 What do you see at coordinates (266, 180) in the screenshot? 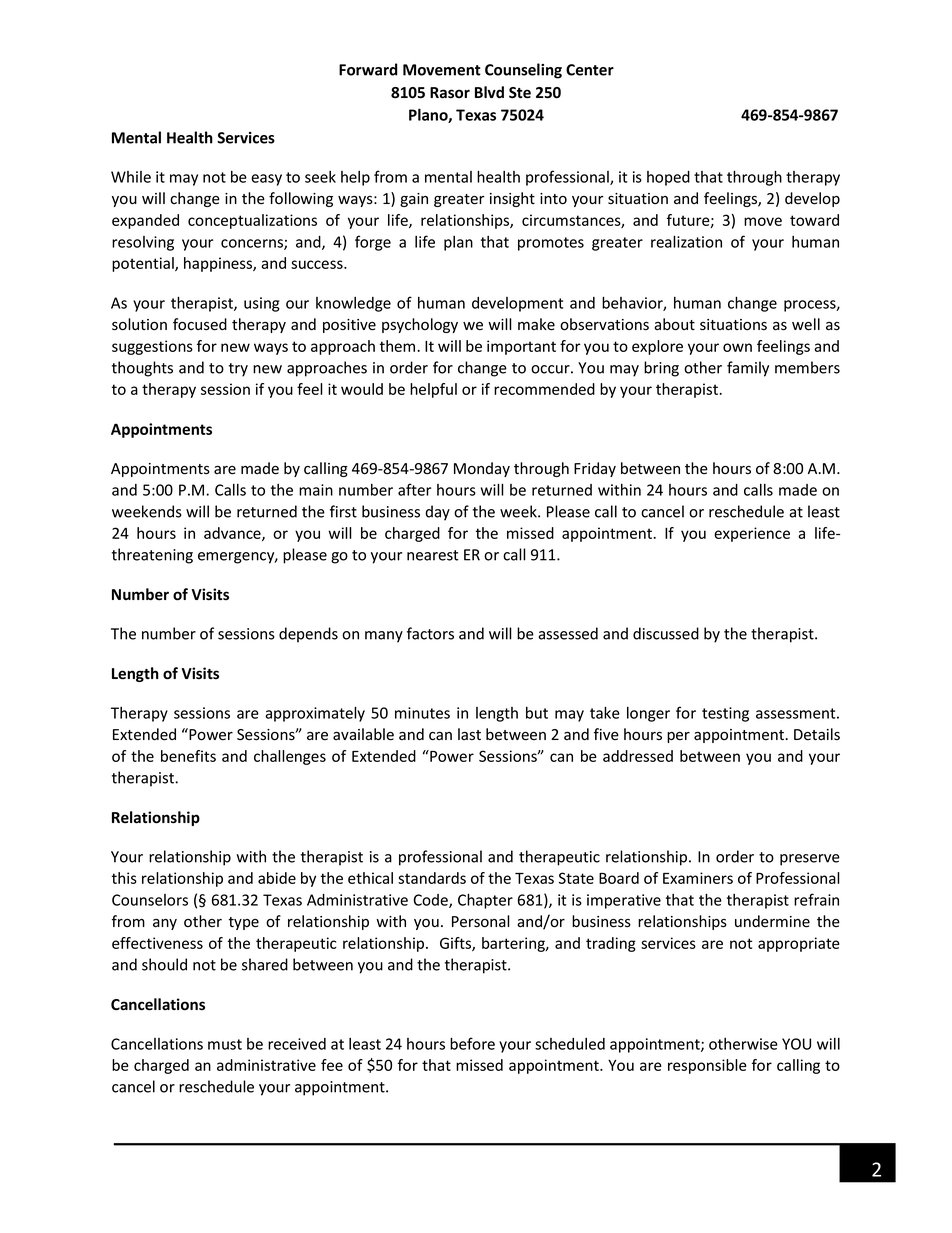
I see `easy` at bounding box center [266, 180].
